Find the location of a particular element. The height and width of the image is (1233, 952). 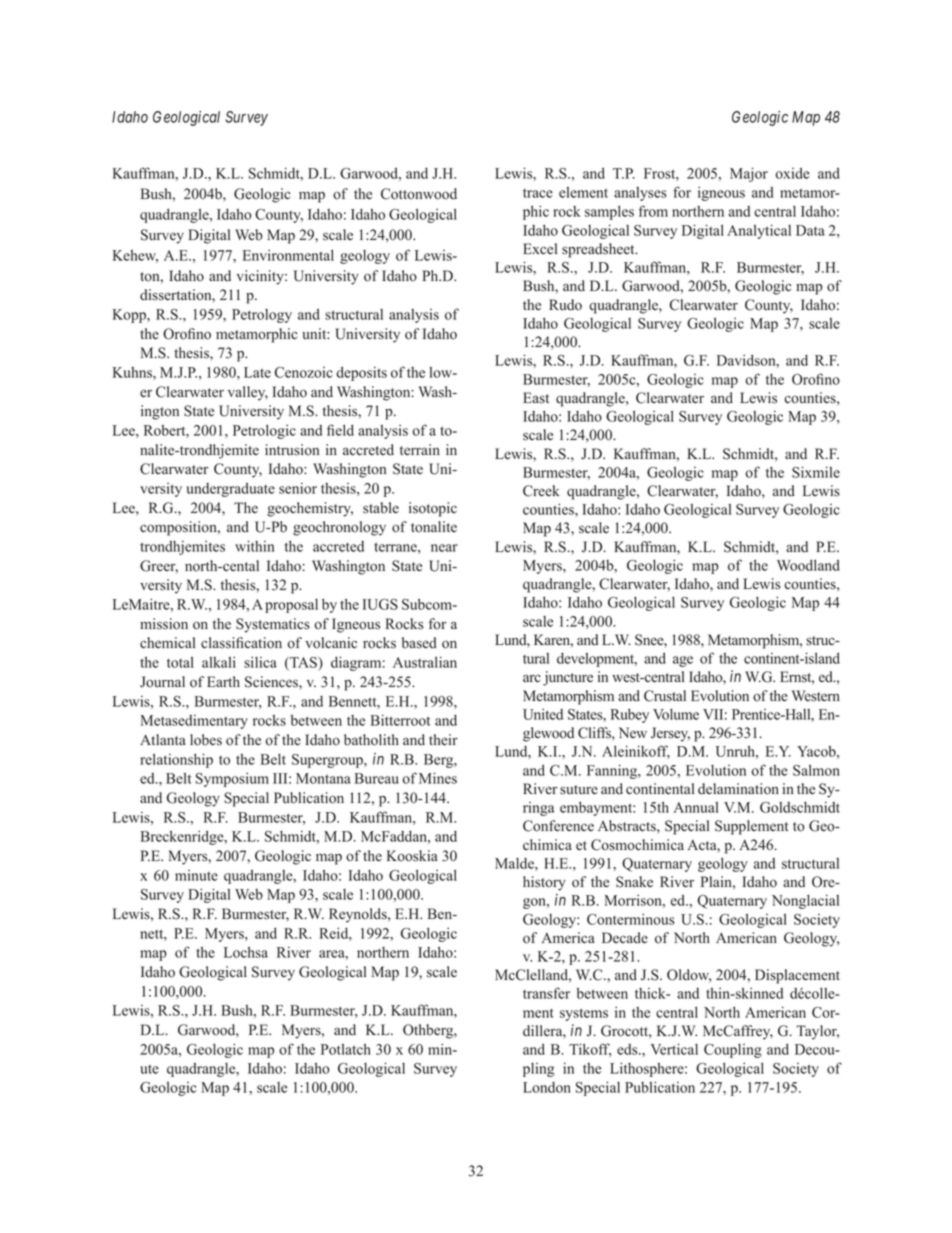

Major is located at coordinates (749, 174).
